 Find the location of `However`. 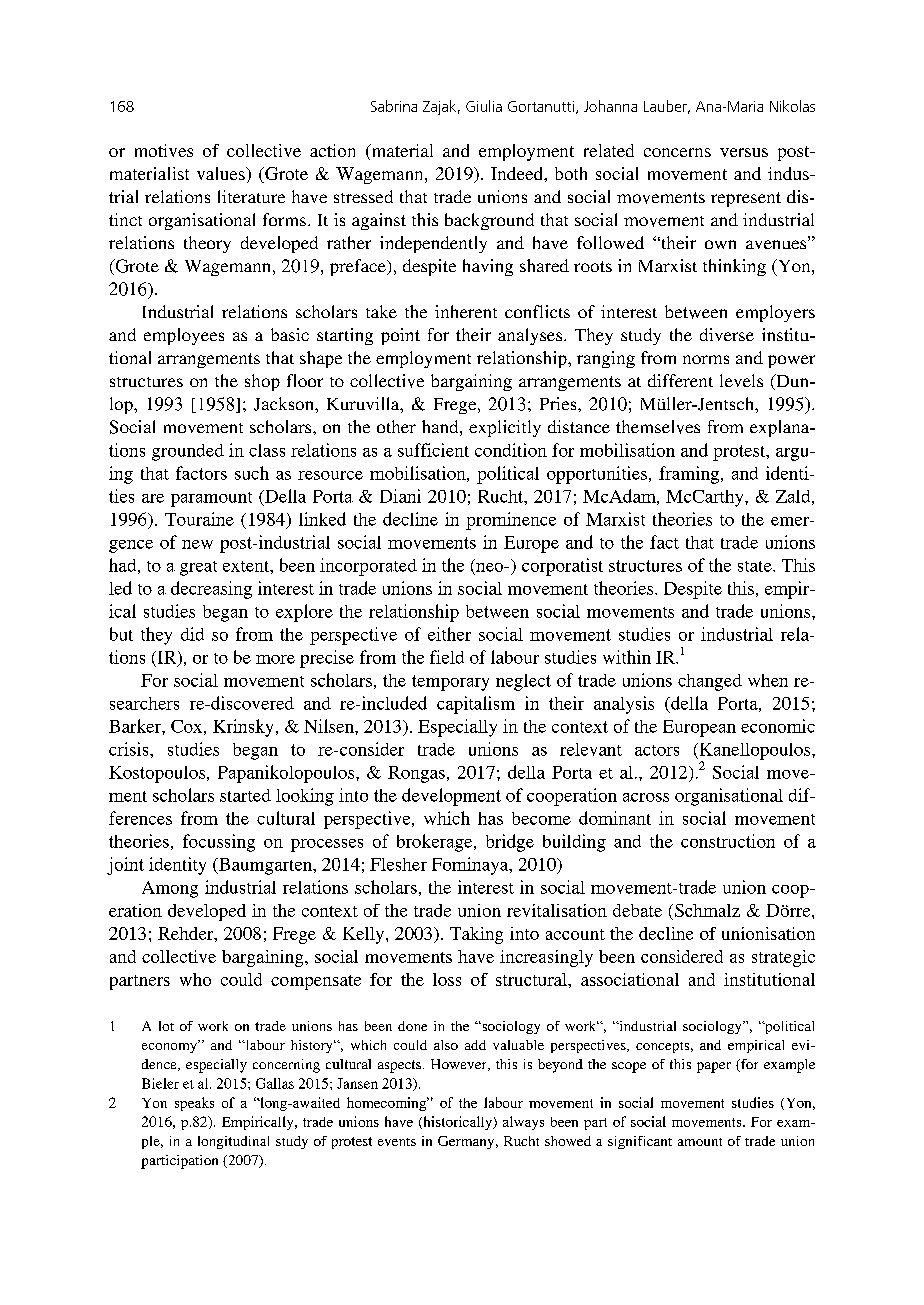

However is located at coordinates (460, 1065).
